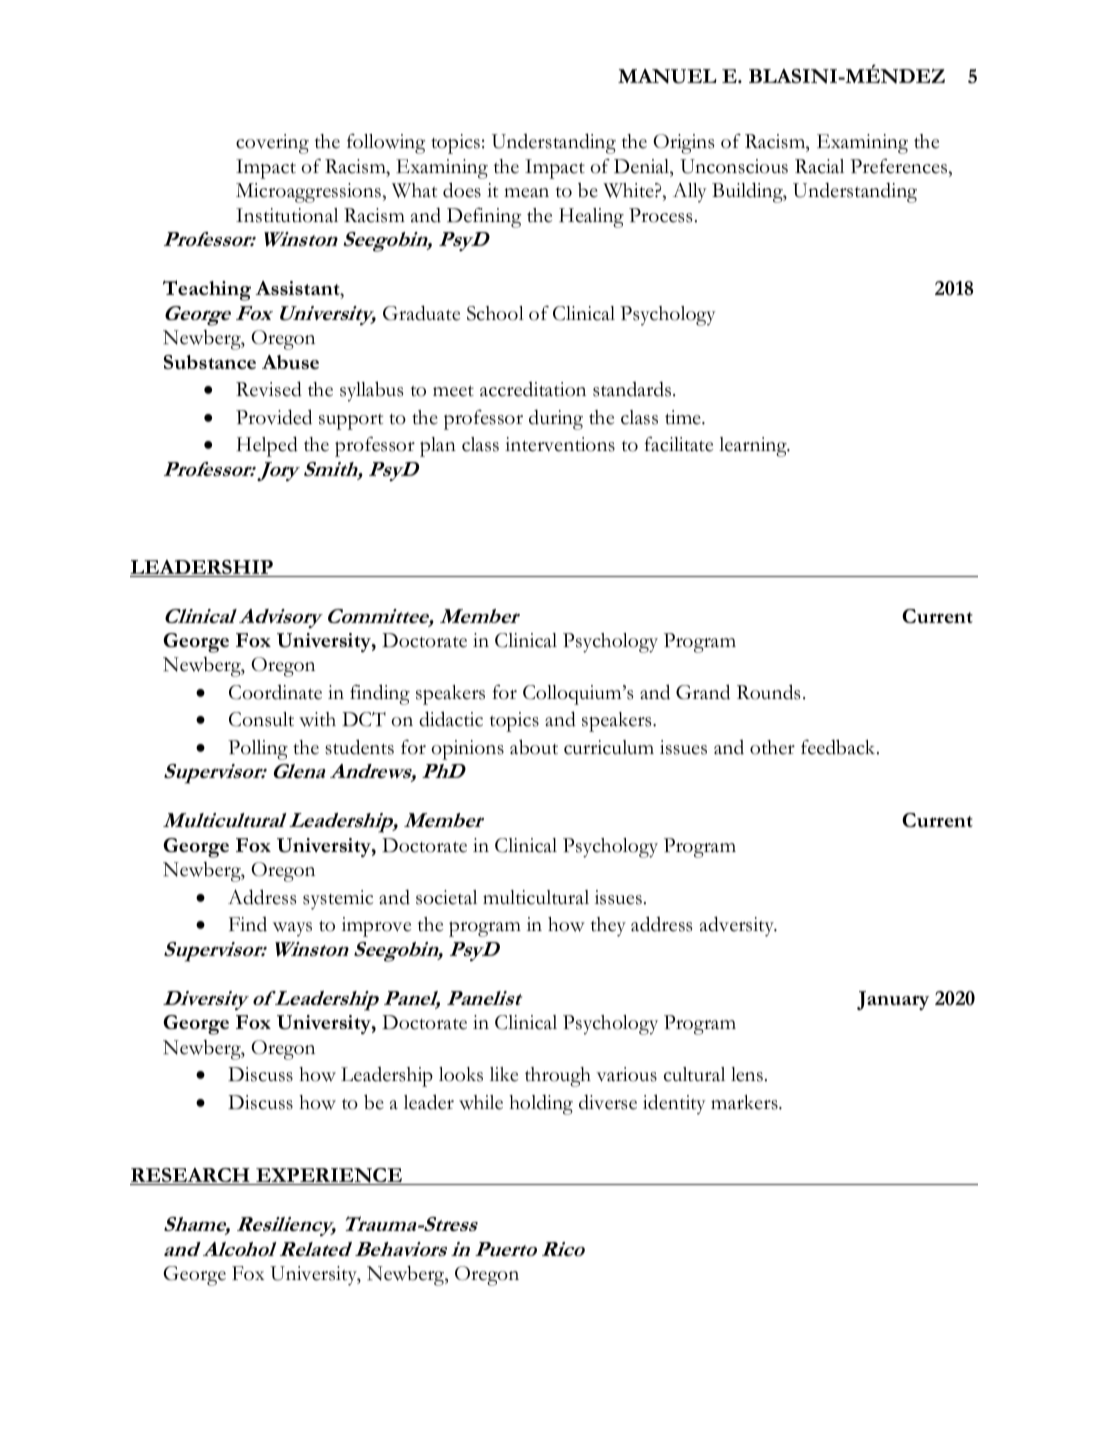 The image size is (1108, 1434). Describe the element at coordinates (754, 447) in the screenshot. I see `learning` at that location.
